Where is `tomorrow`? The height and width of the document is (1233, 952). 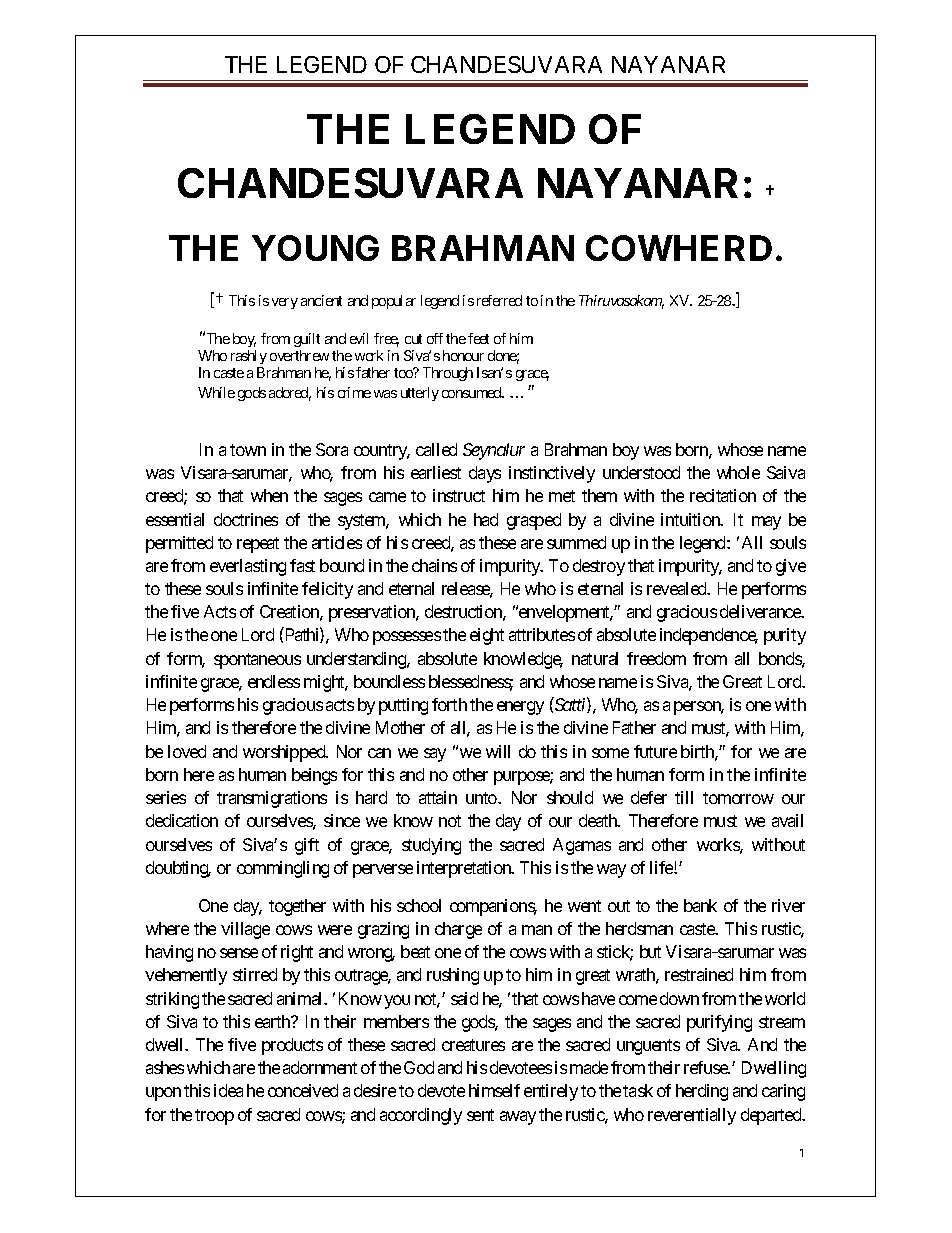
tomorrow is located at coordinates (738, 798).
